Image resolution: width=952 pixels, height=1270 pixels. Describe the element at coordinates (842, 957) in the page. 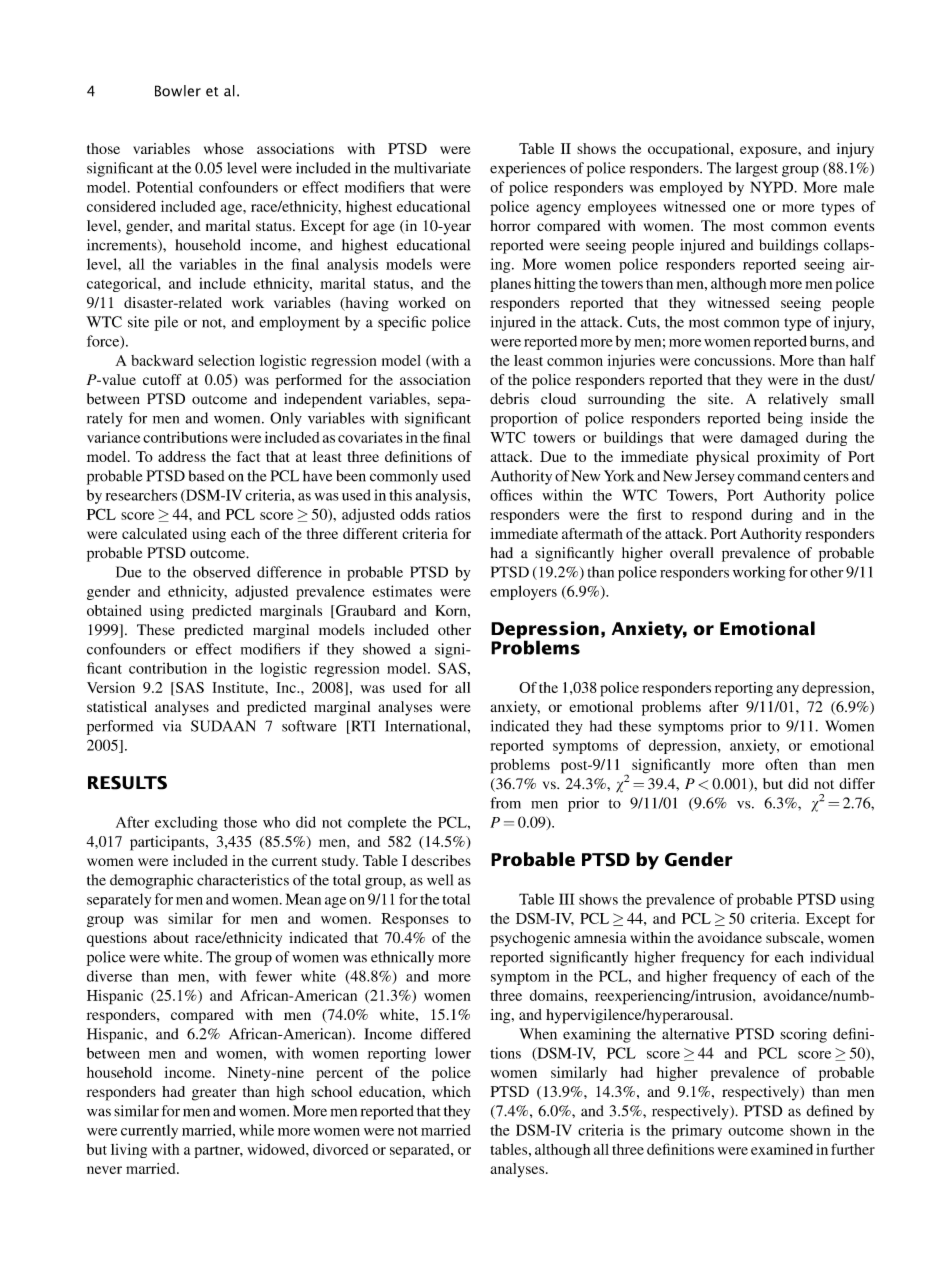

I see `individual` at that location.
